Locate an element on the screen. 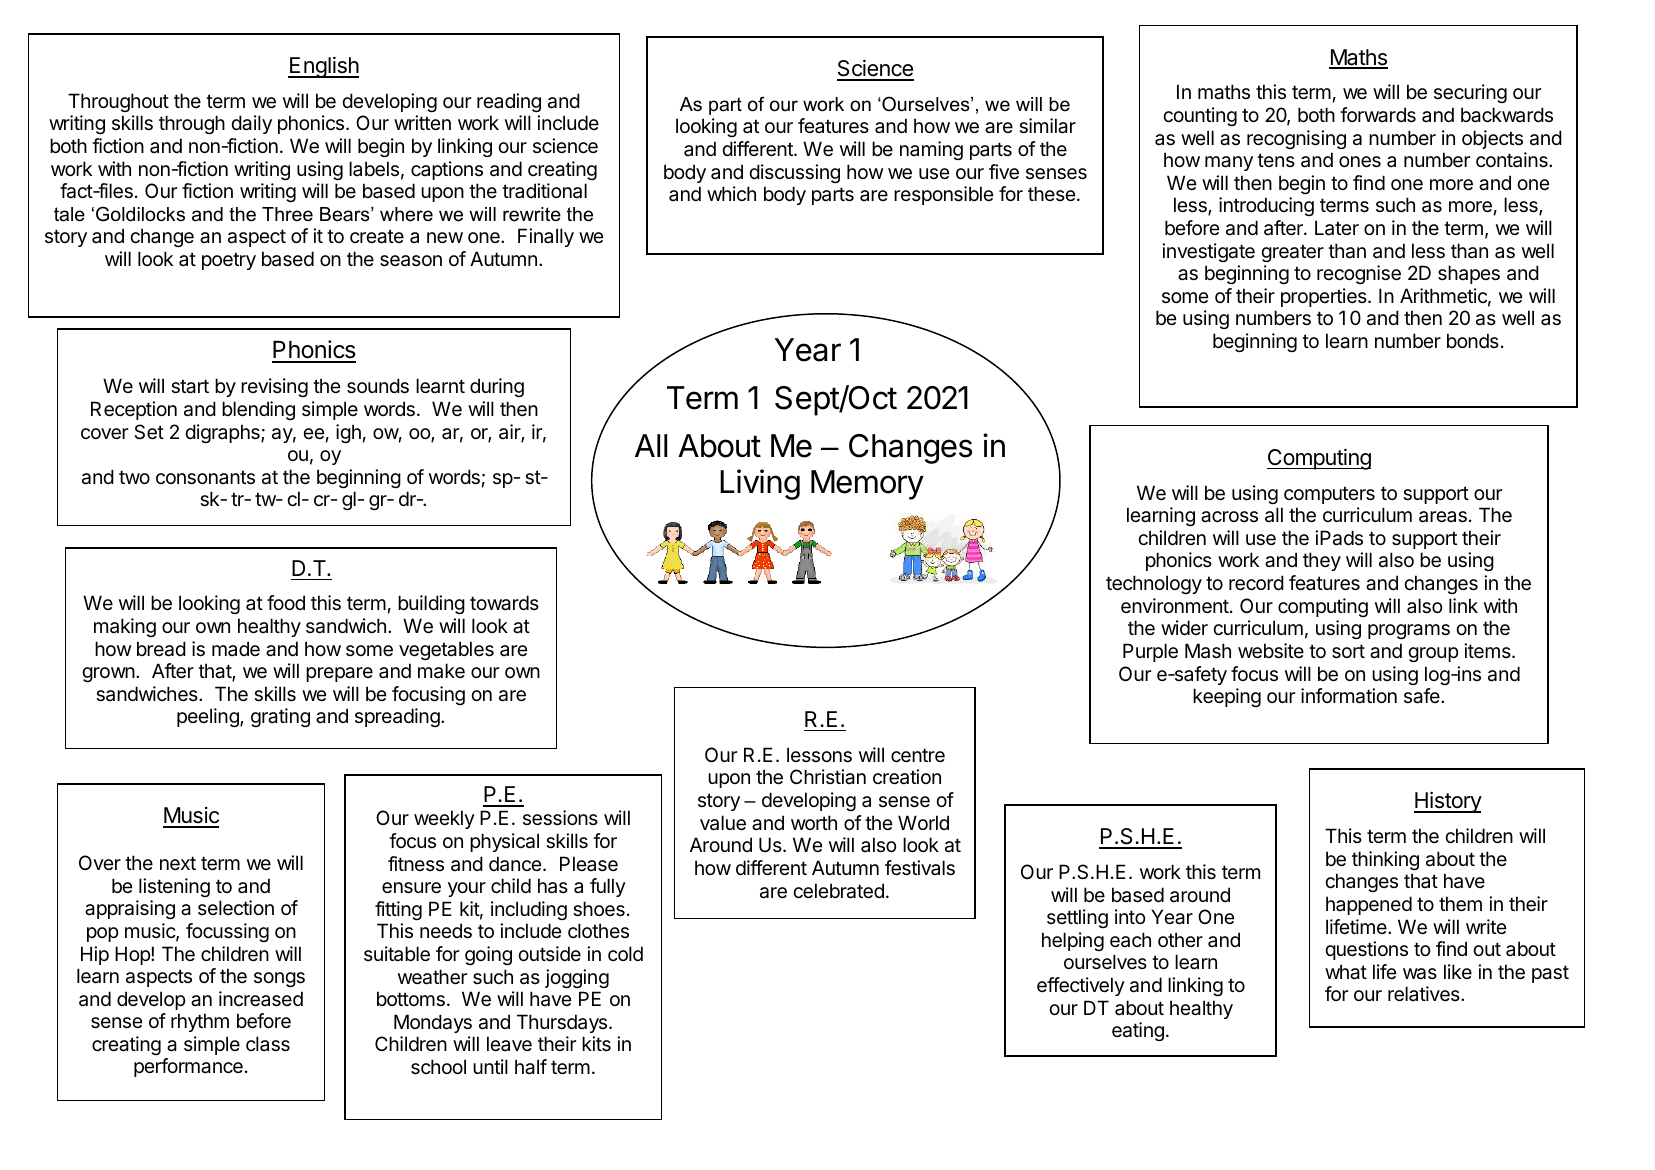 Image resolution: width=1655 pixels, height=1170 pixels. thinking is located at coordinates (1385, 860).
